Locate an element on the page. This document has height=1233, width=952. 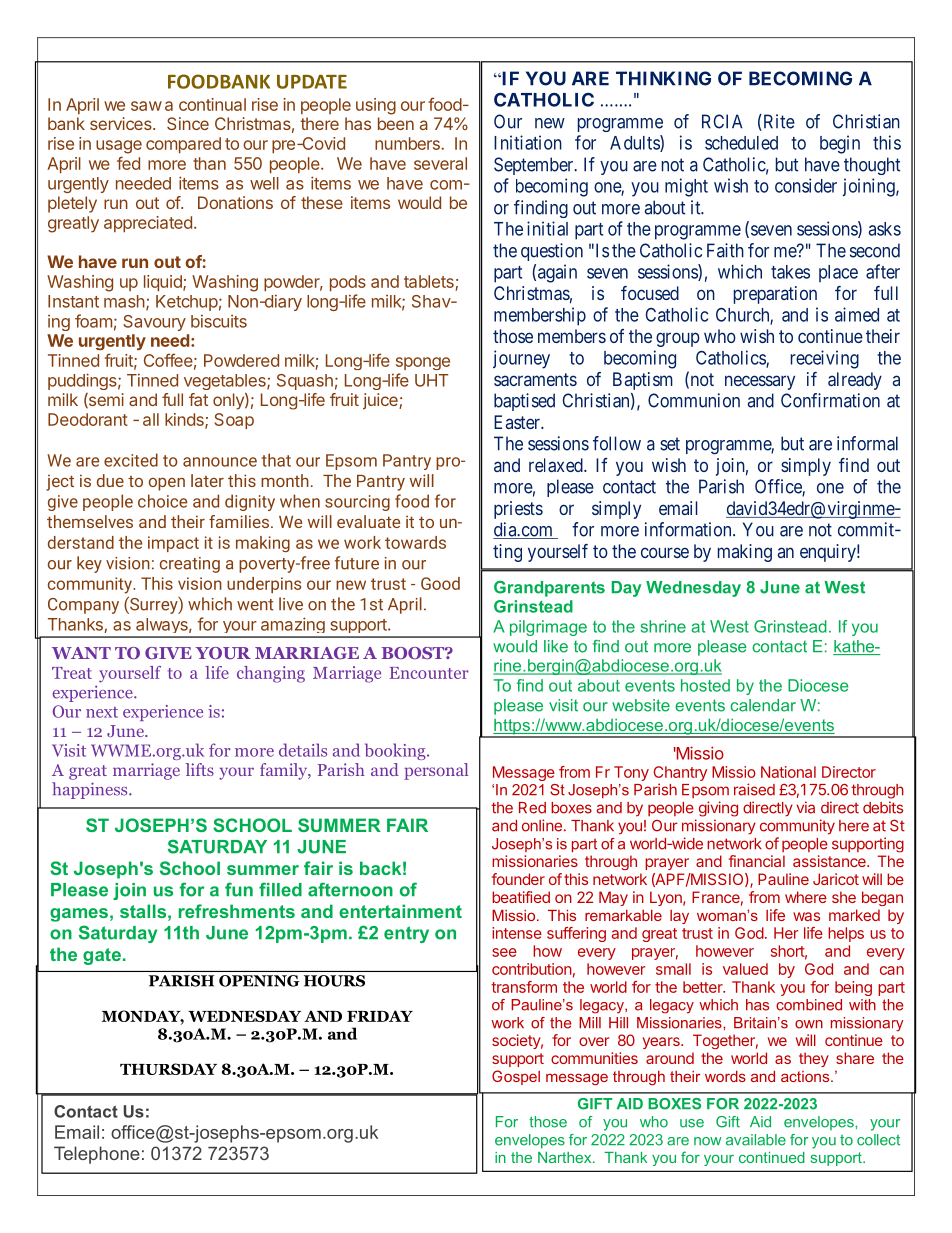
available is located at coordinates (756, 1140).
